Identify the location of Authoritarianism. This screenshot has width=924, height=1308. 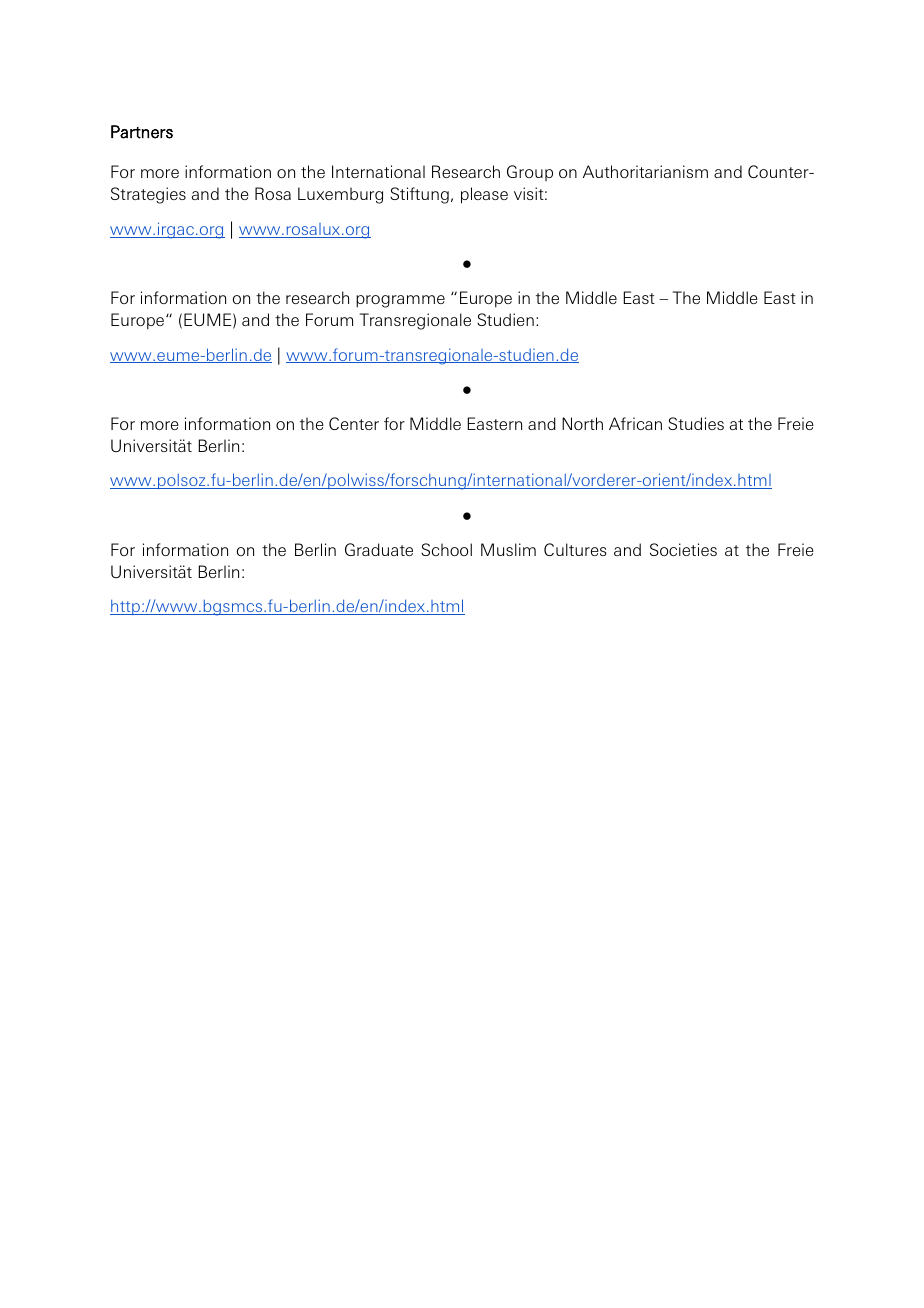
(645, 171).
